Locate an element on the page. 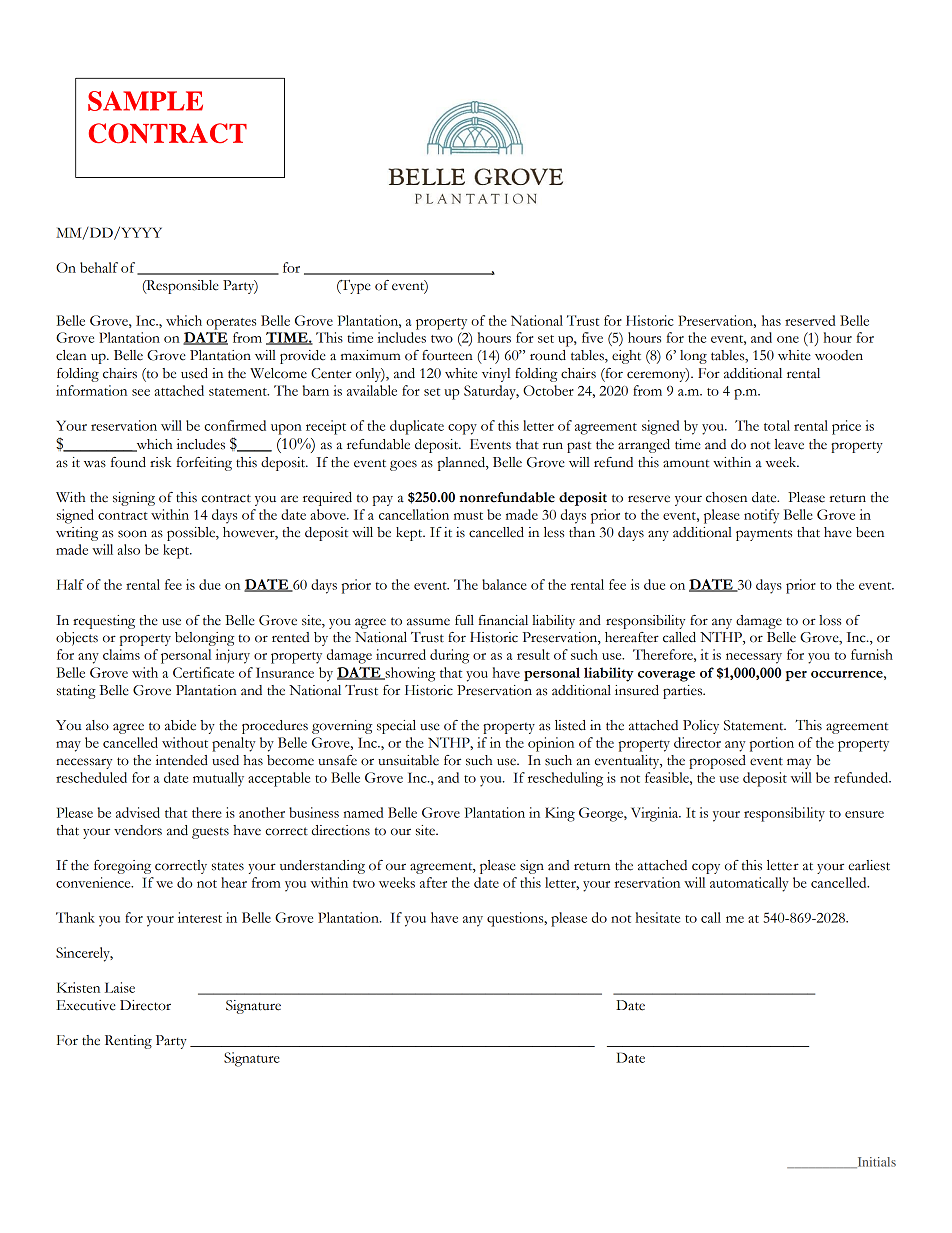 The height and width of the document is (1233, 952). advised is located at coordinates (138, 812).
